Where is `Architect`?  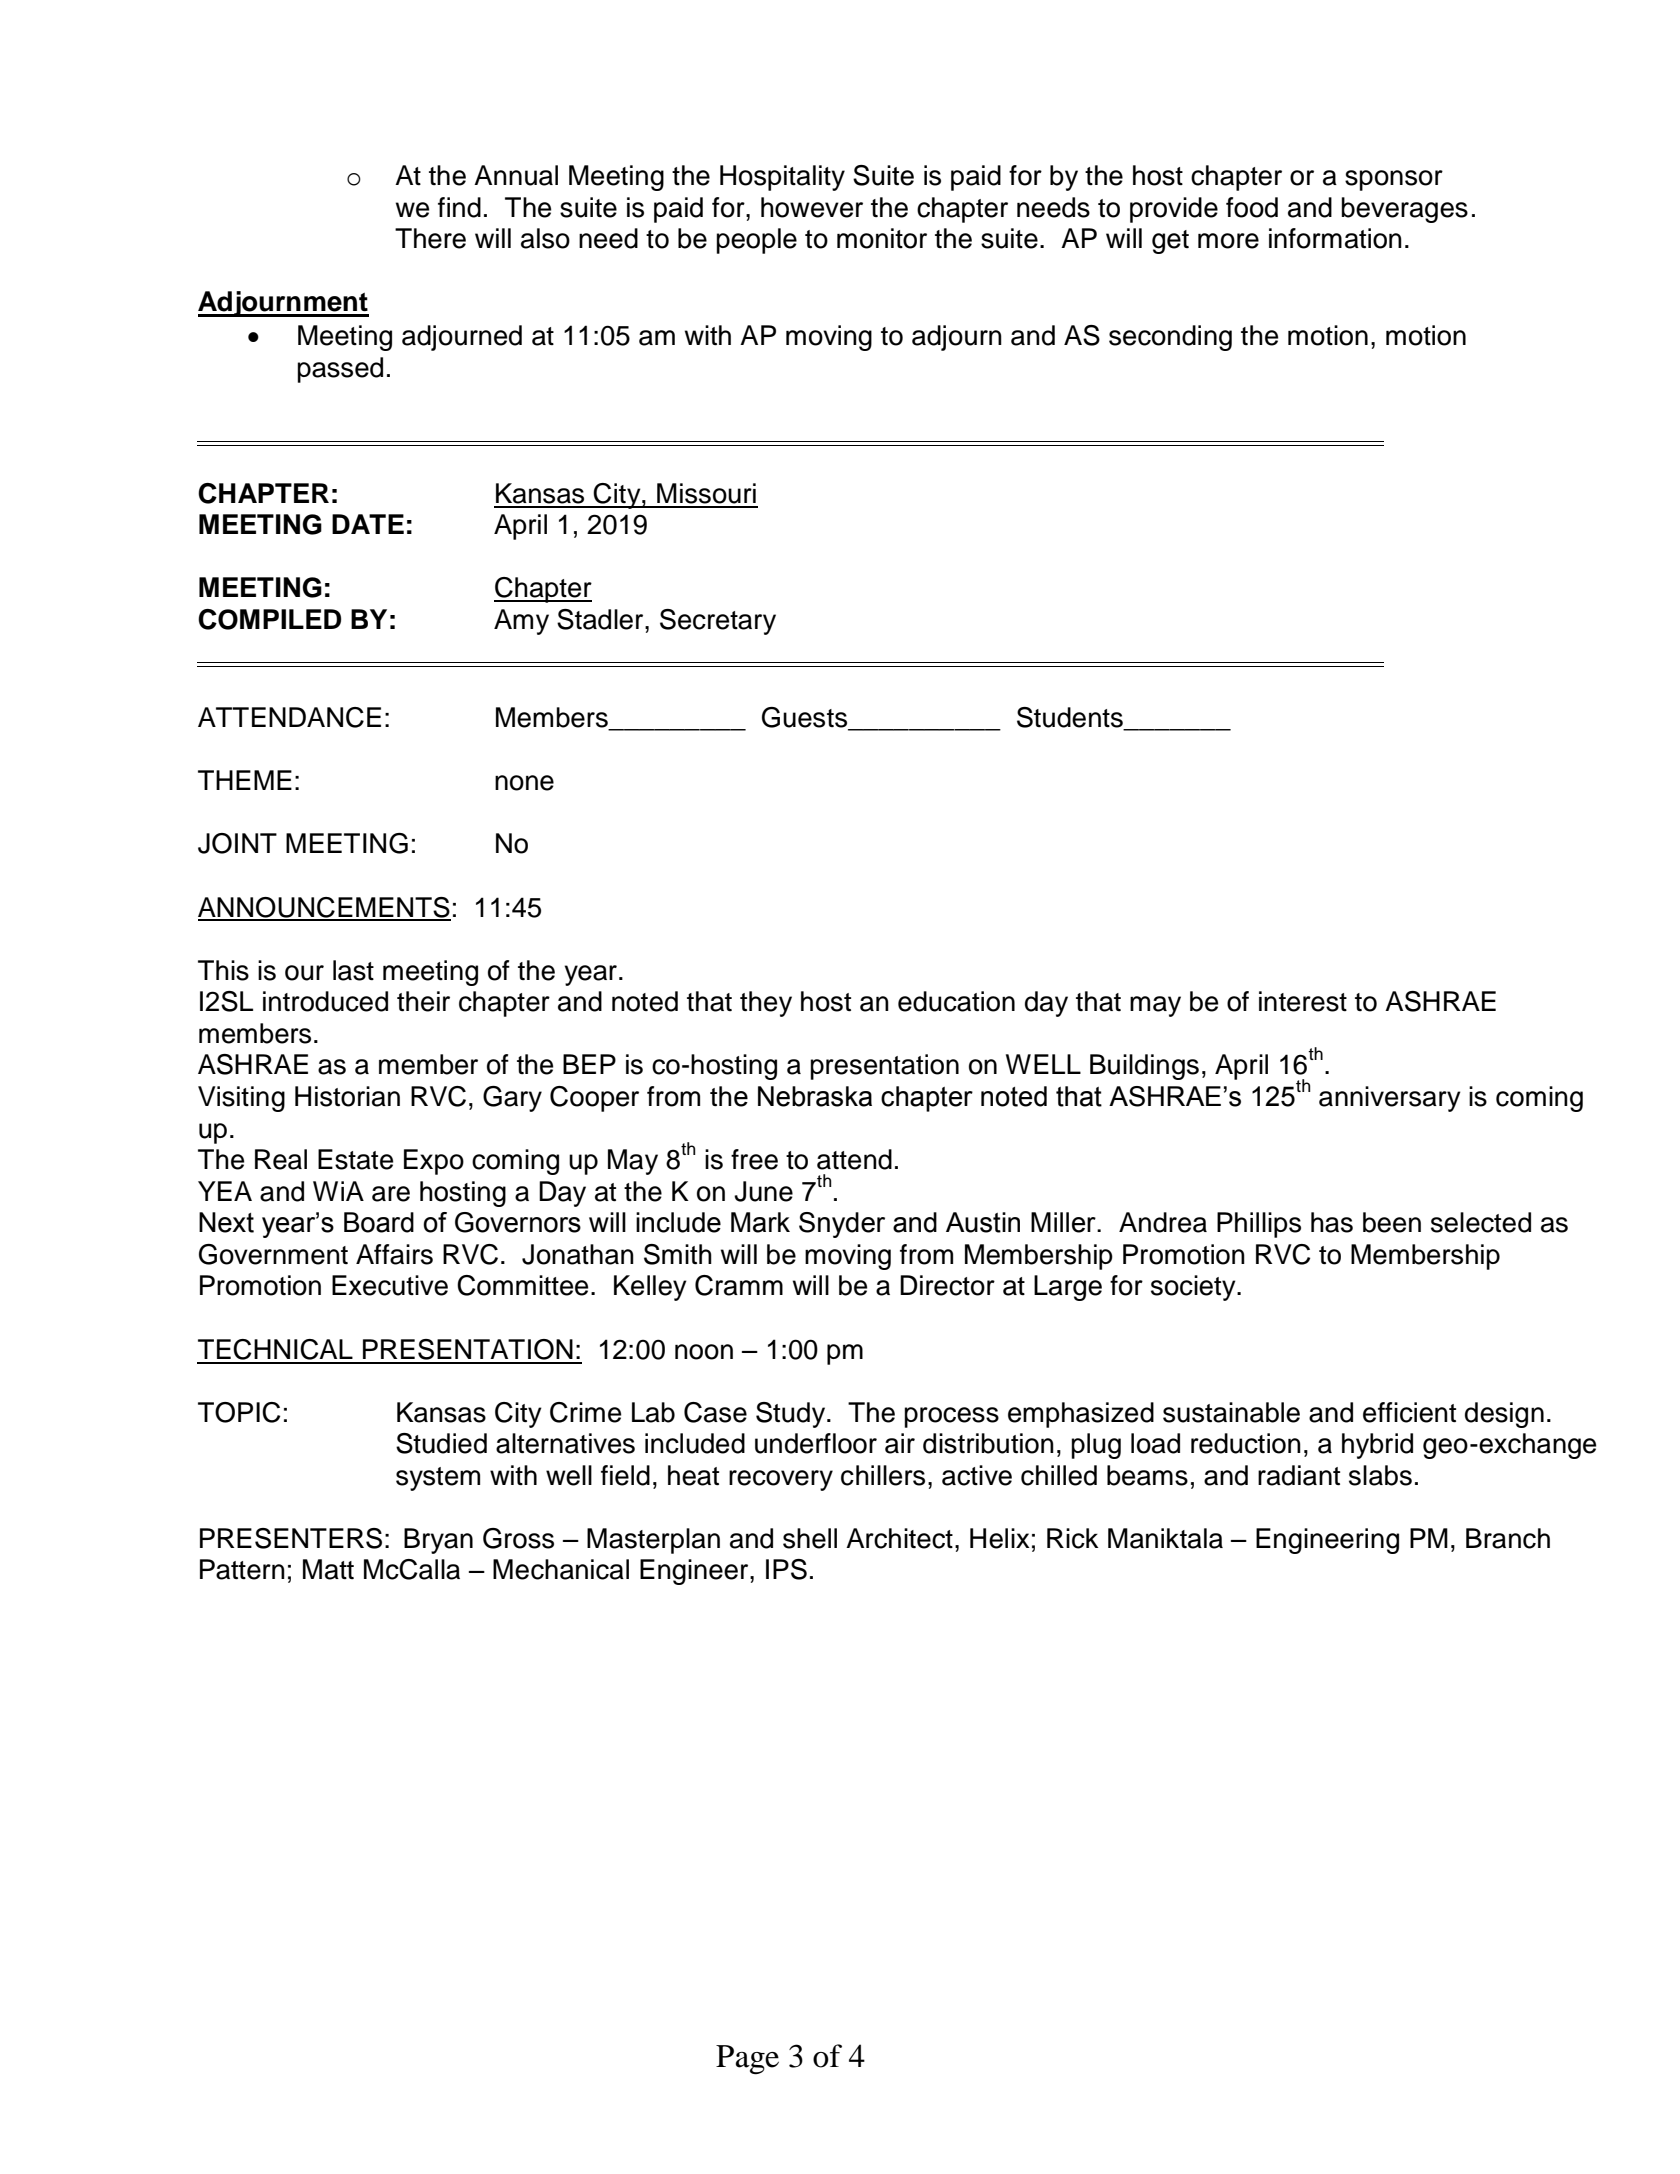 Architect is located at coordinates (899, 1538).
